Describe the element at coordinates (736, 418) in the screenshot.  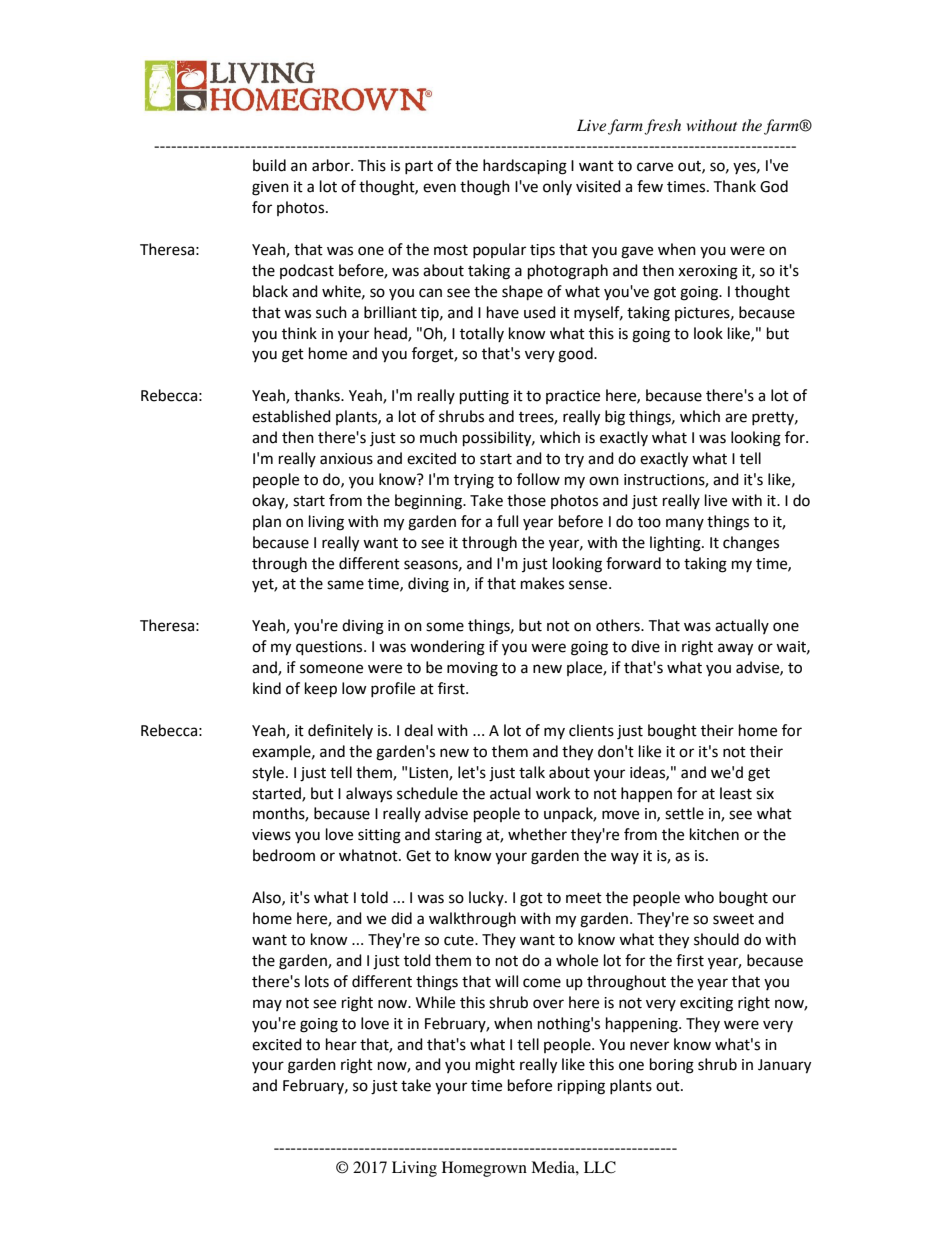
I see `are` at that location.
